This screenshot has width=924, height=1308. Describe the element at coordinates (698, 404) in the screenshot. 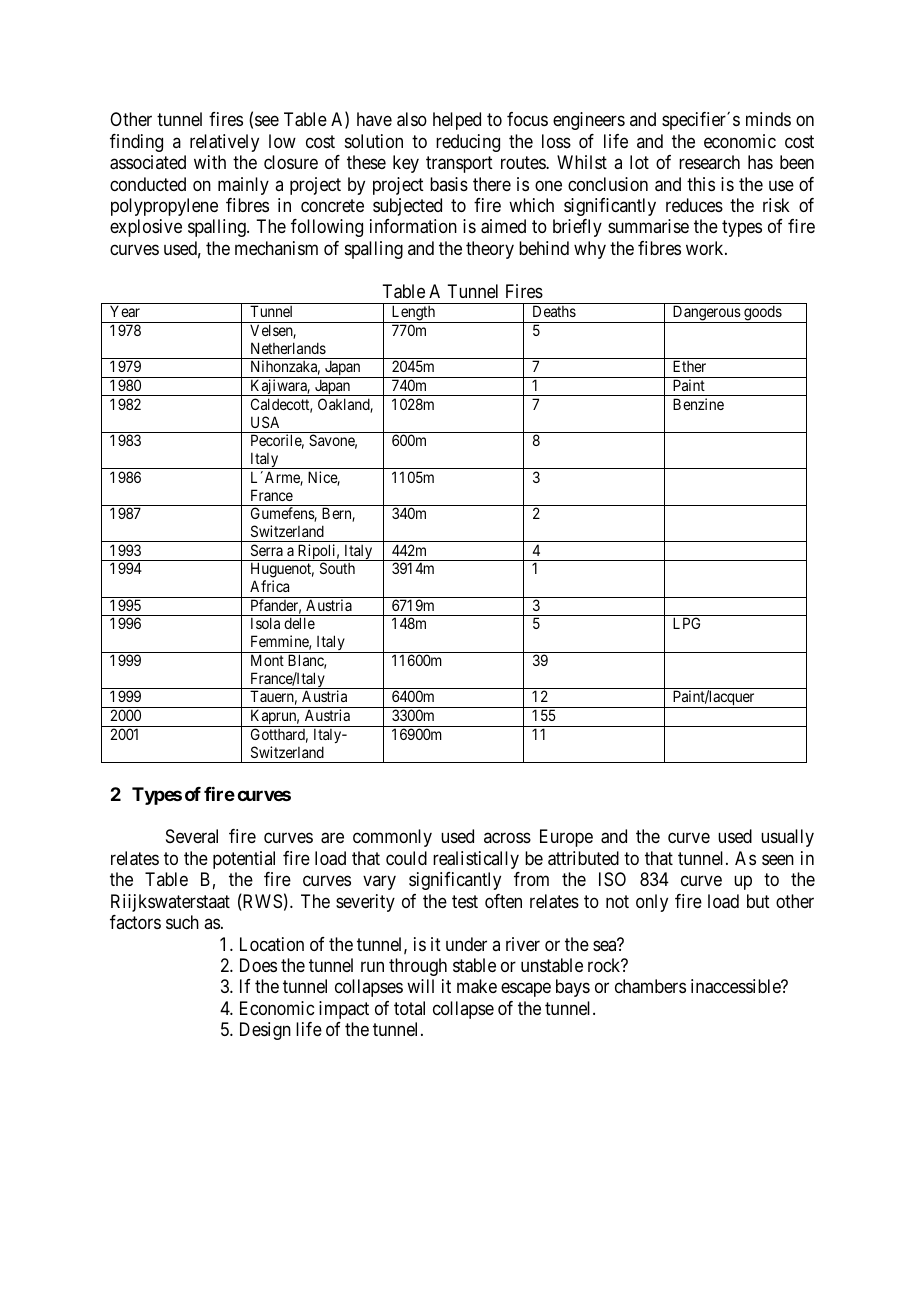

I see `Benzine` at that location.
